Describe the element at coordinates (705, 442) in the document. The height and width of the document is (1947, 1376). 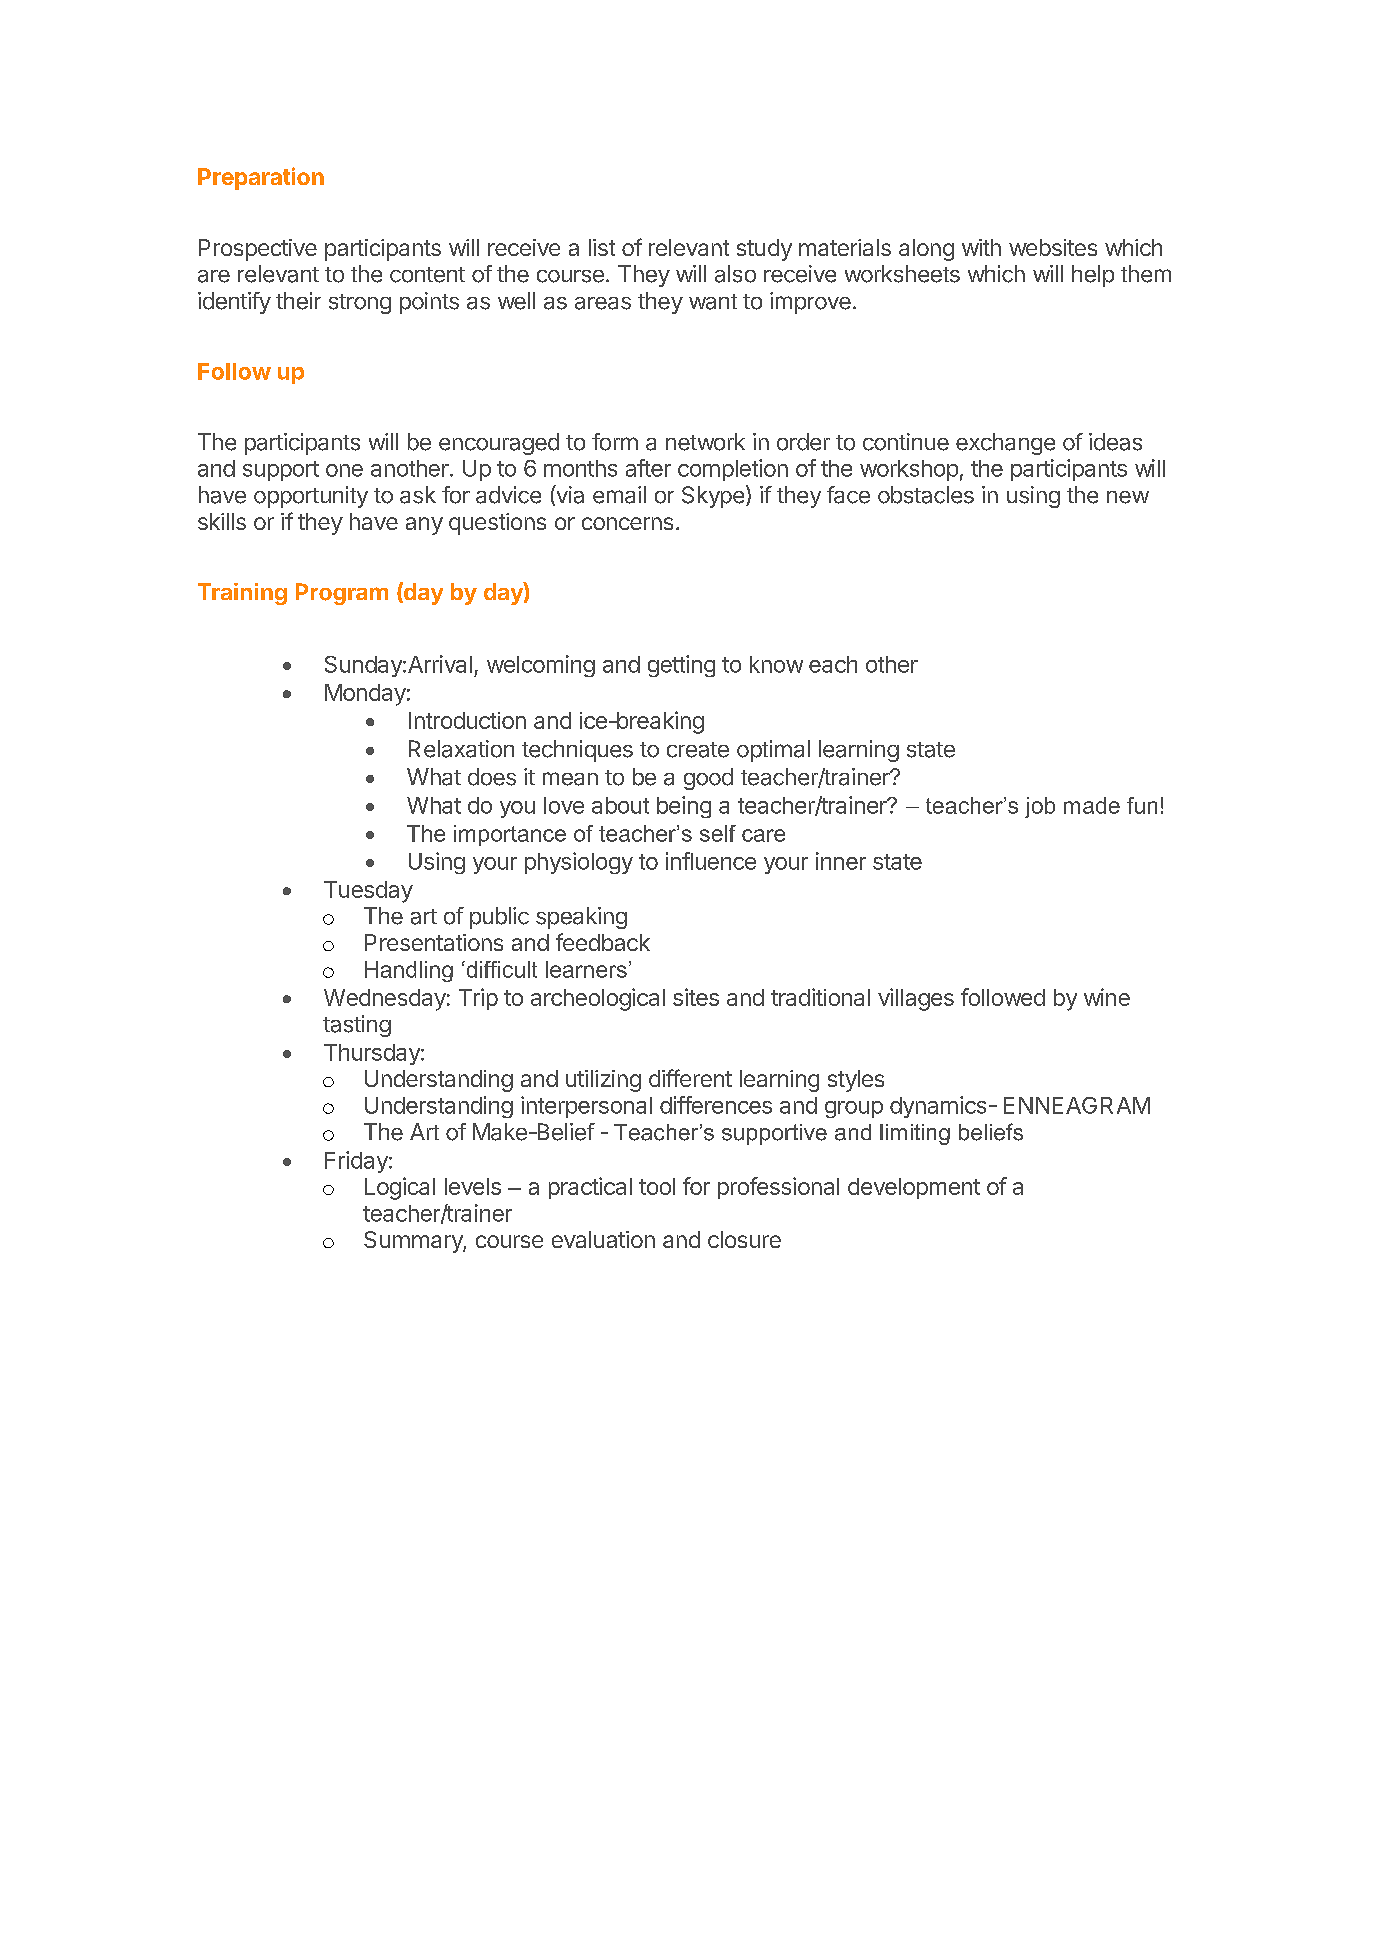
I see `network` at that location.
